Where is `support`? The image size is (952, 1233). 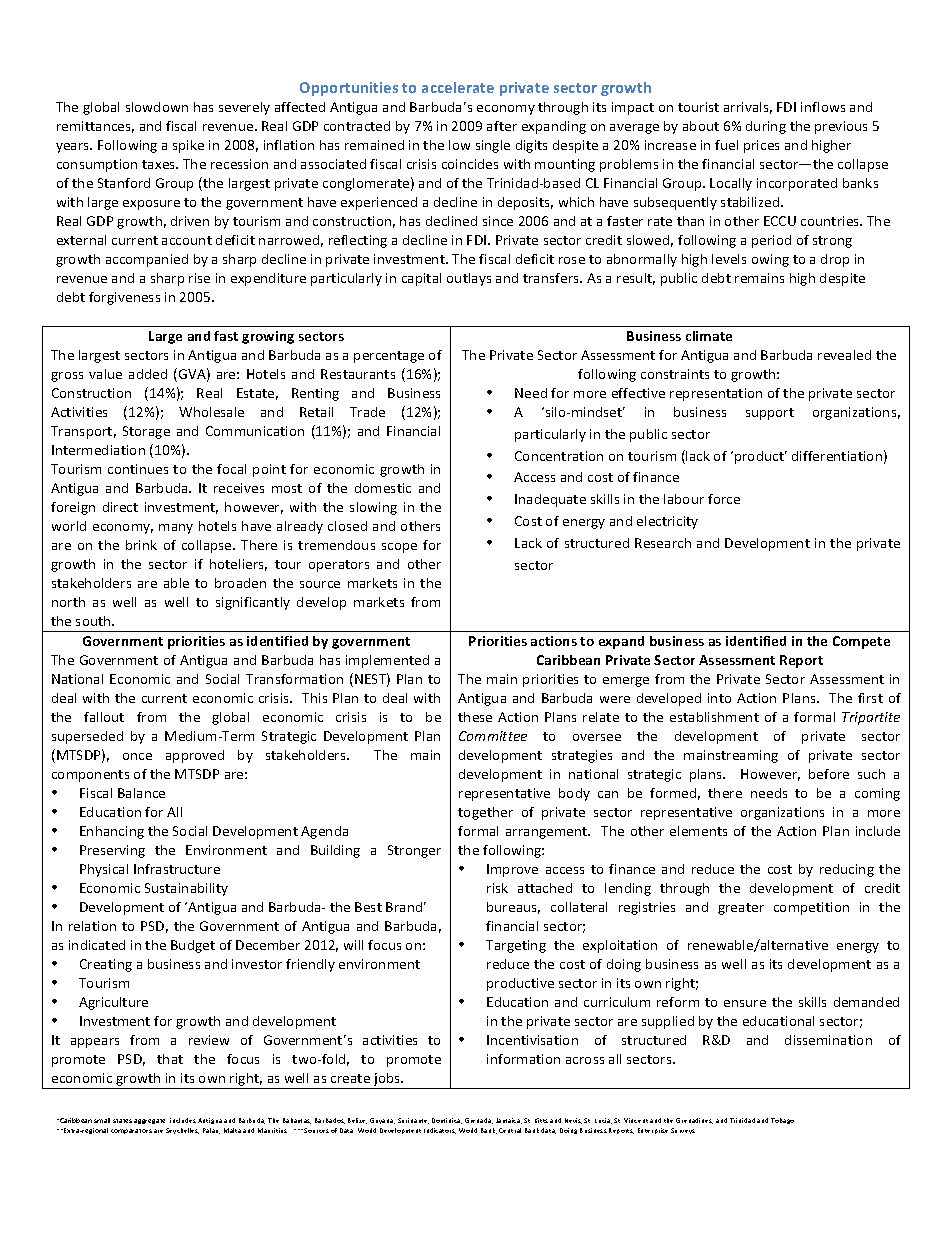
support is located at coordinates (770, 414).
